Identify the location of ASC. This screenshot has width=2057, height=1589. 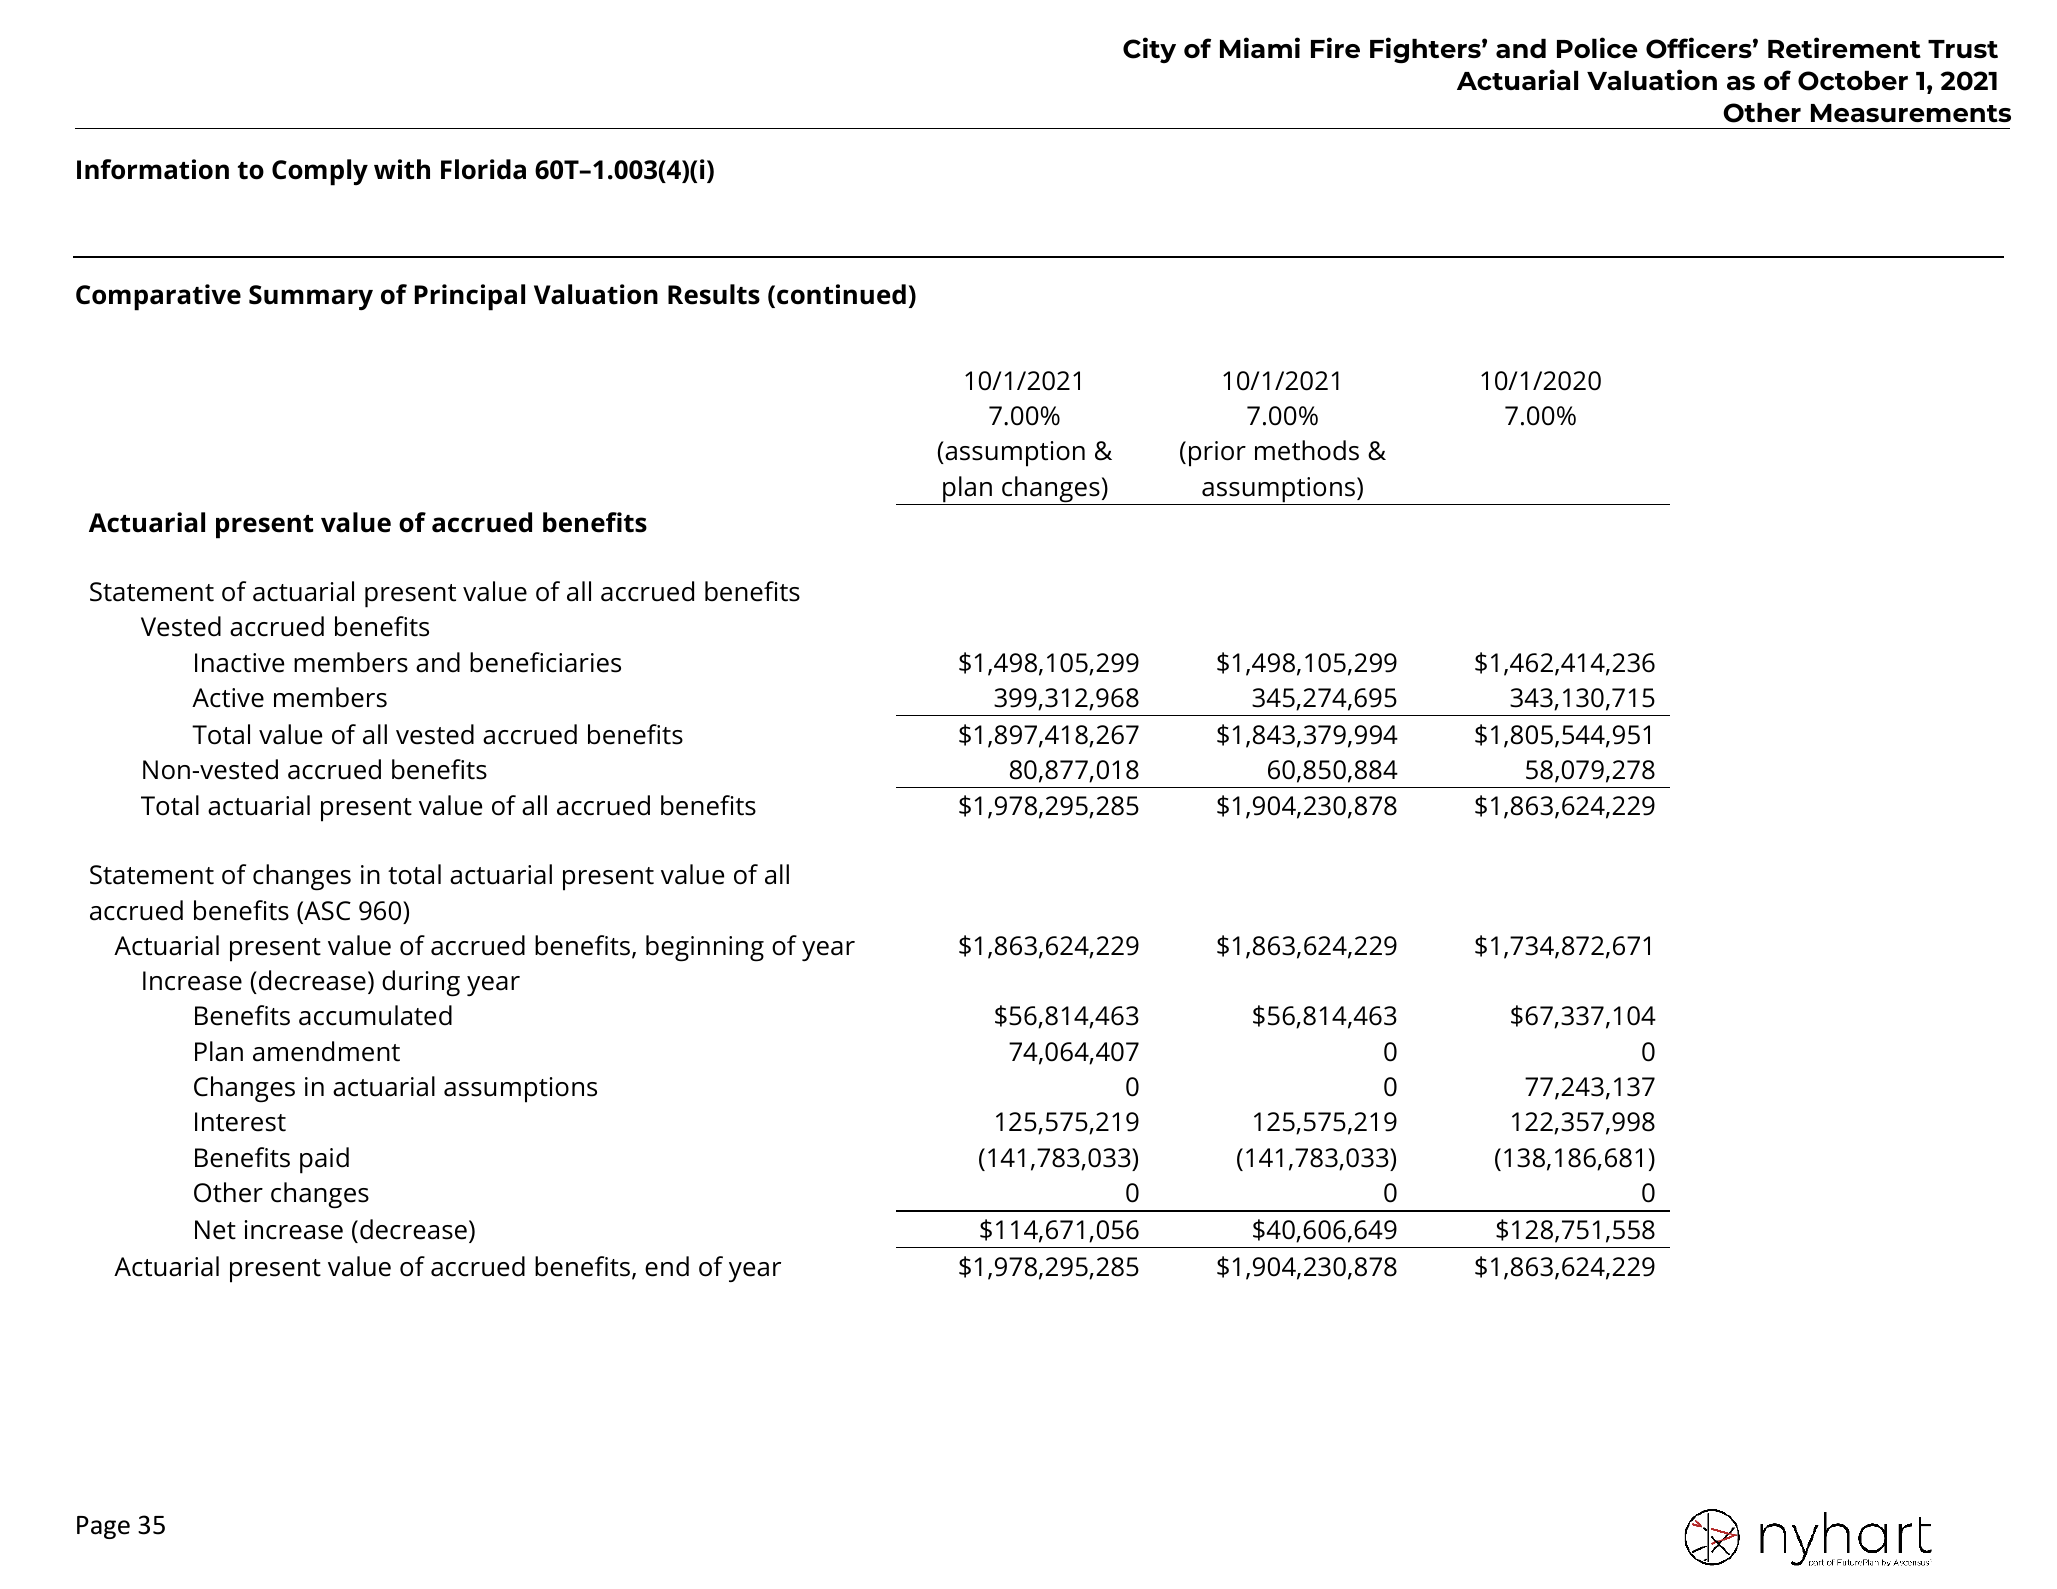
(326, 912).
